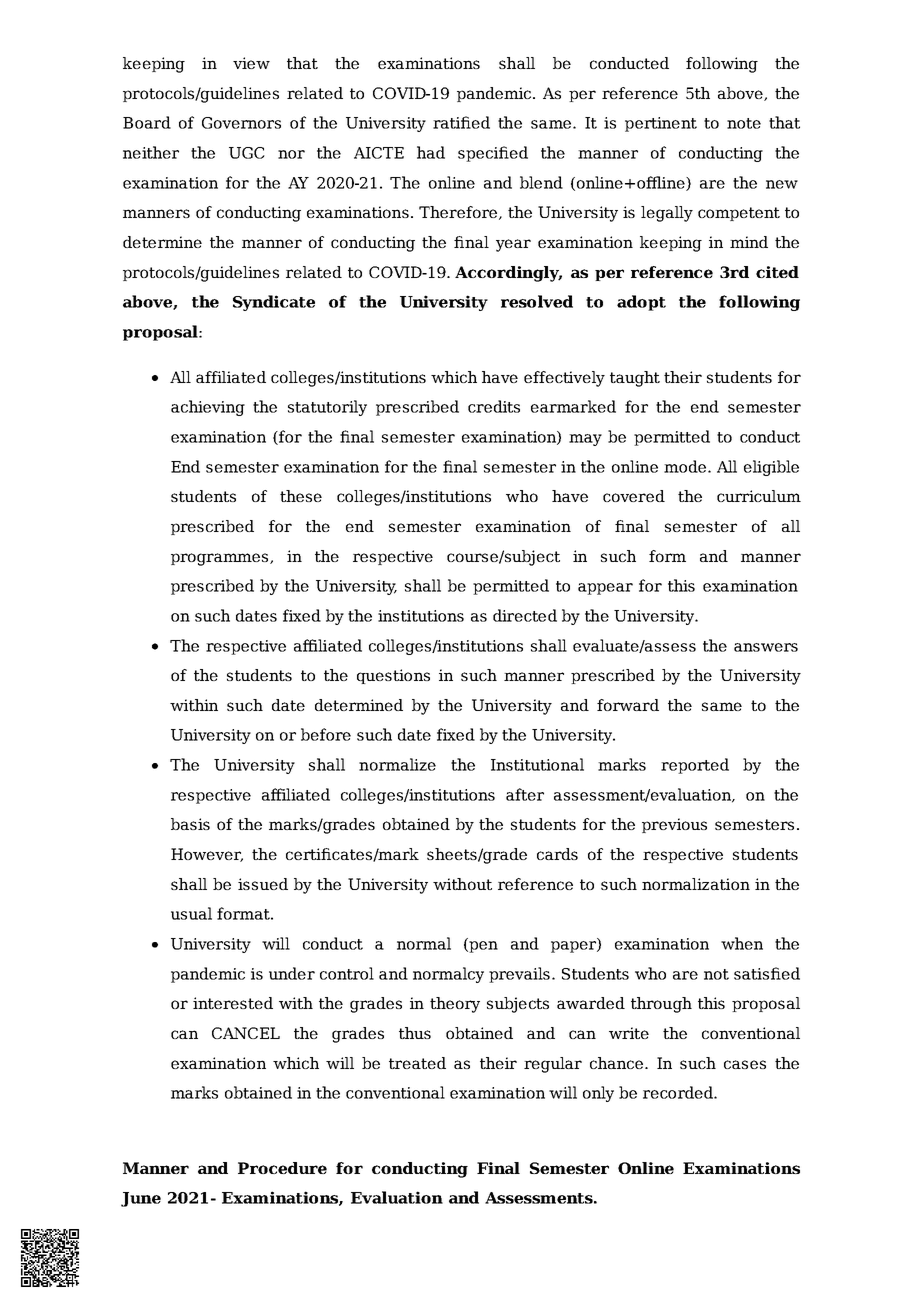  What do you see at coordinates (241, 123) in the page?
I see `Governors` at bounding box center [241, 123].
